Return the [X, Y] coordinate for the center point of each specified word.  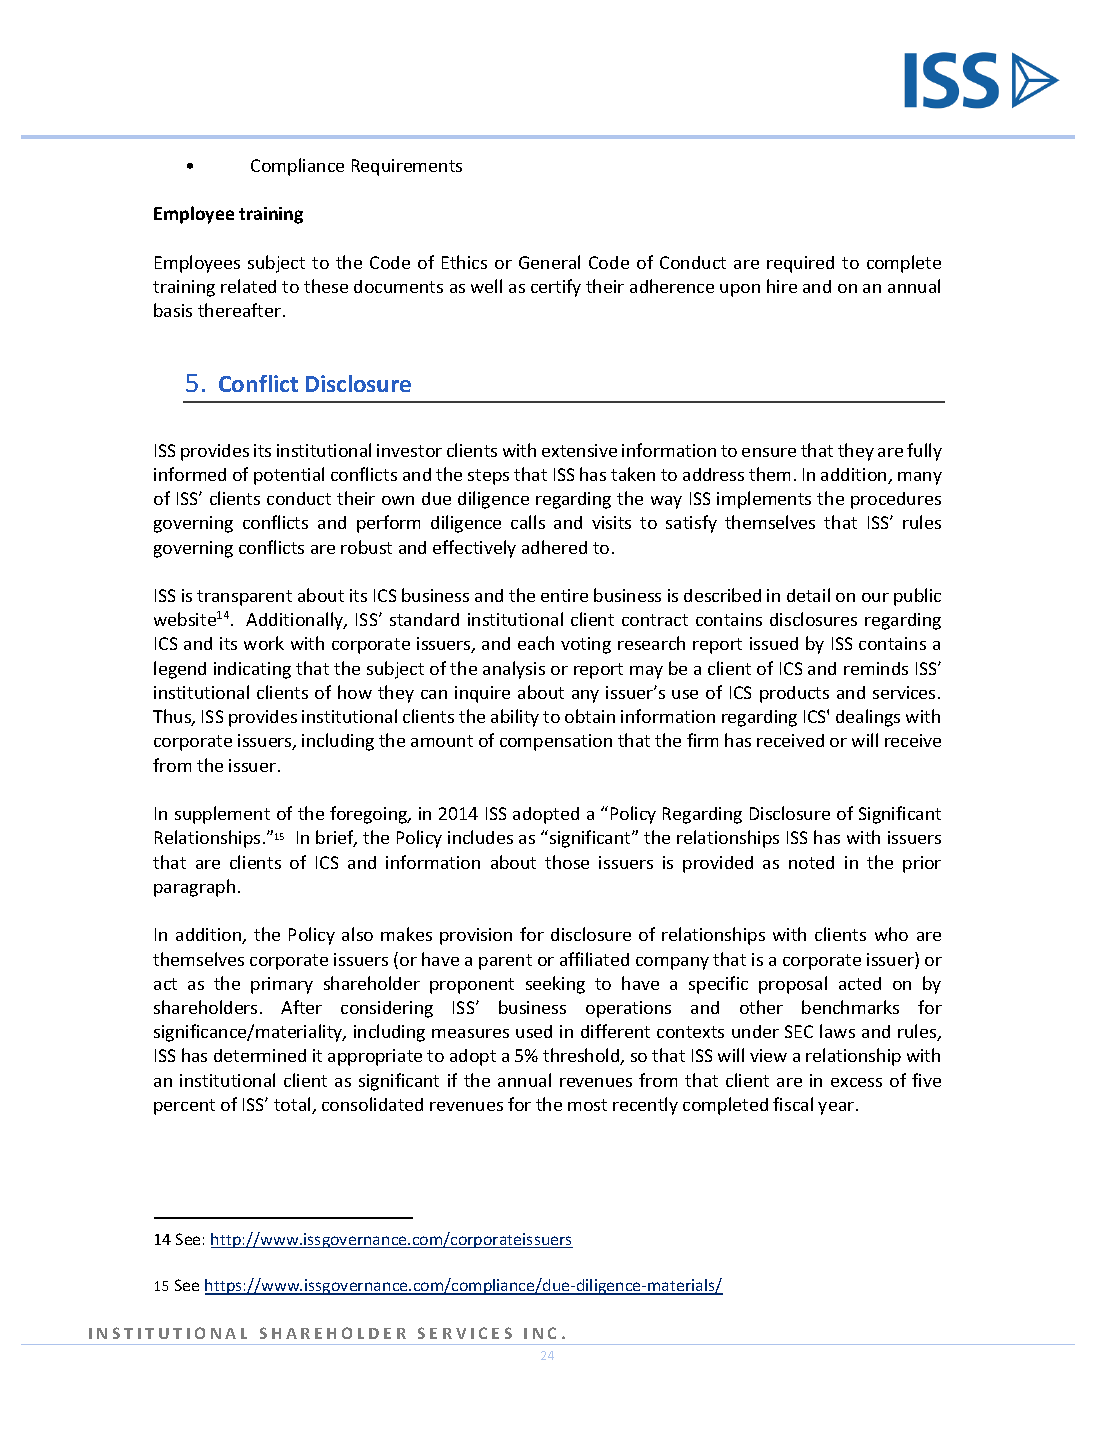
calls [528, 522]
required [800, 264]
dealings [868, 718]
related [248, 286]
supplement [222, 815]
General [549, 262]
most [587, 1105]
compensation [556, 742]
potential [289, 476]
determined [260, 1055]
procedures [896, 500]
